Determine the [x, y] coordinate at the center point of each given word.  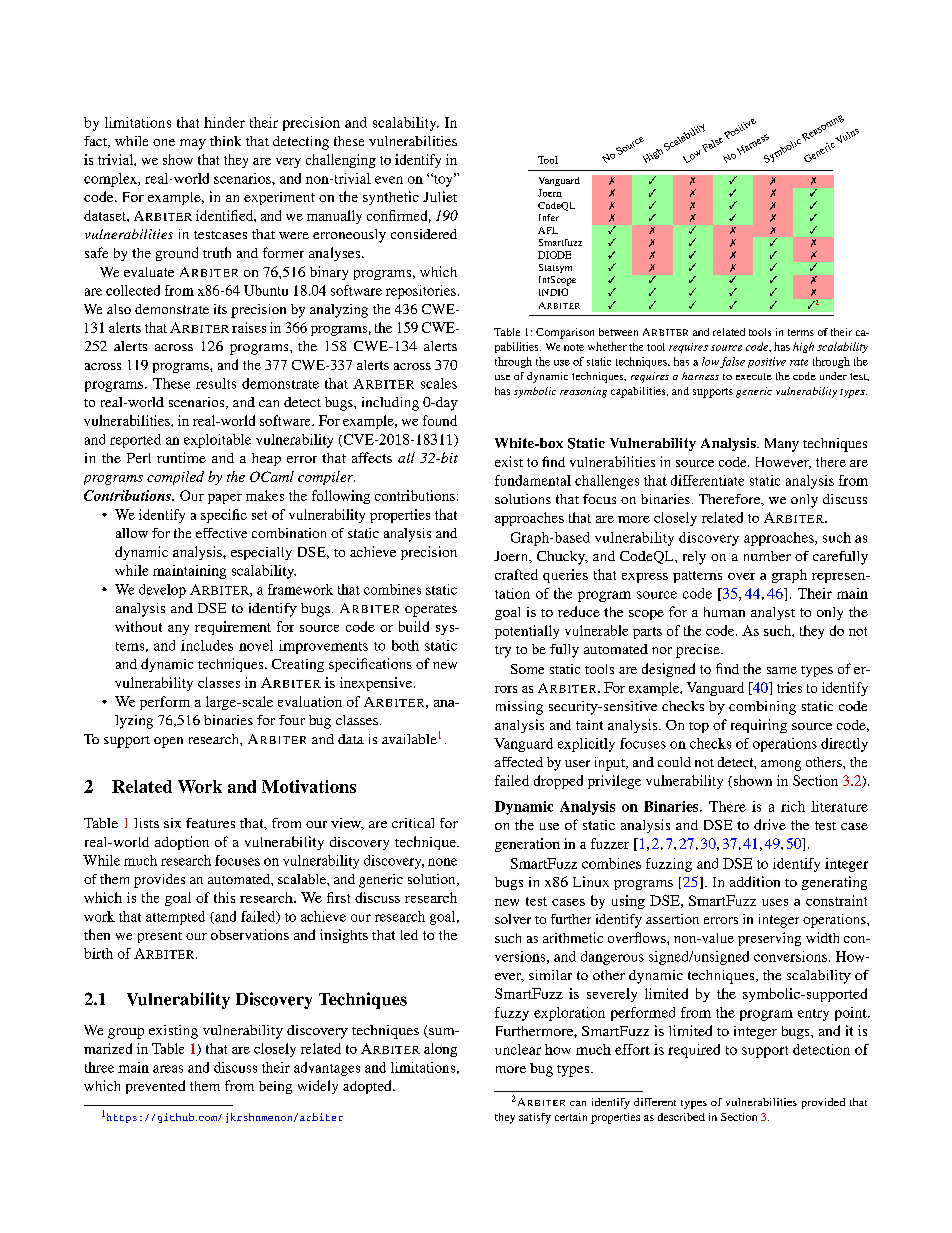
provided [823, 1103]
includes [207, 645]
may [193, 144]
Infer [549, 217]
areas [168, 1069]
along [440, 1050]
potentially [527, 632]
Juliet [440, 196]
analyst [773, 613]
